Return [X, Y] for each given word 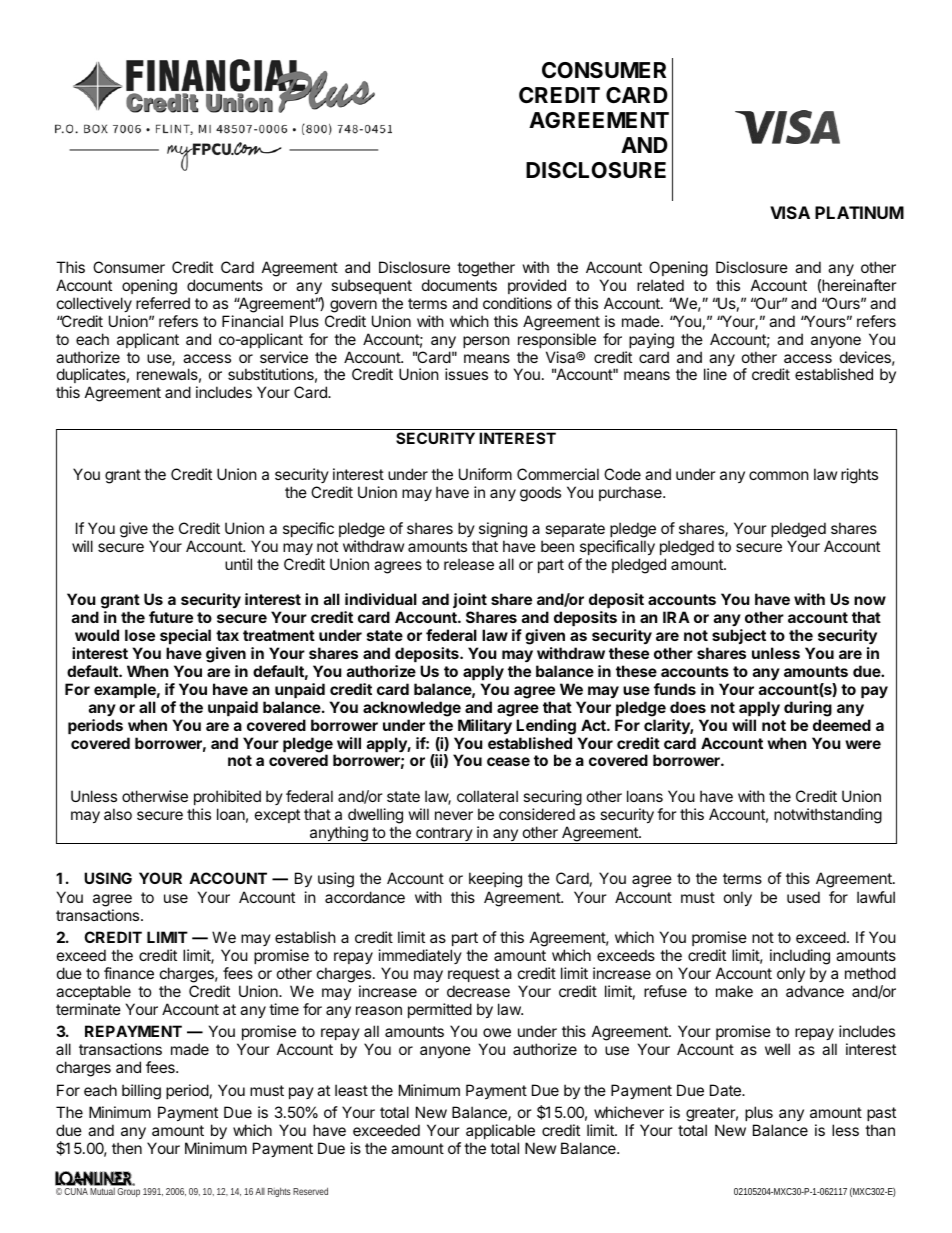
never [454, 815]
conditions [517, 303]
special [185, 636]
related [660, 285]
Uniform [485, 474]
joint [470, 600]
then [127, 1148]
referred [163, 303]
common [779, 475]
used [803, 897]
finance [129, 973]
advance [815, 991]
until [238, 564]
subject [739, 636]
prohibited [227, 797]
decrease [478, 991]
